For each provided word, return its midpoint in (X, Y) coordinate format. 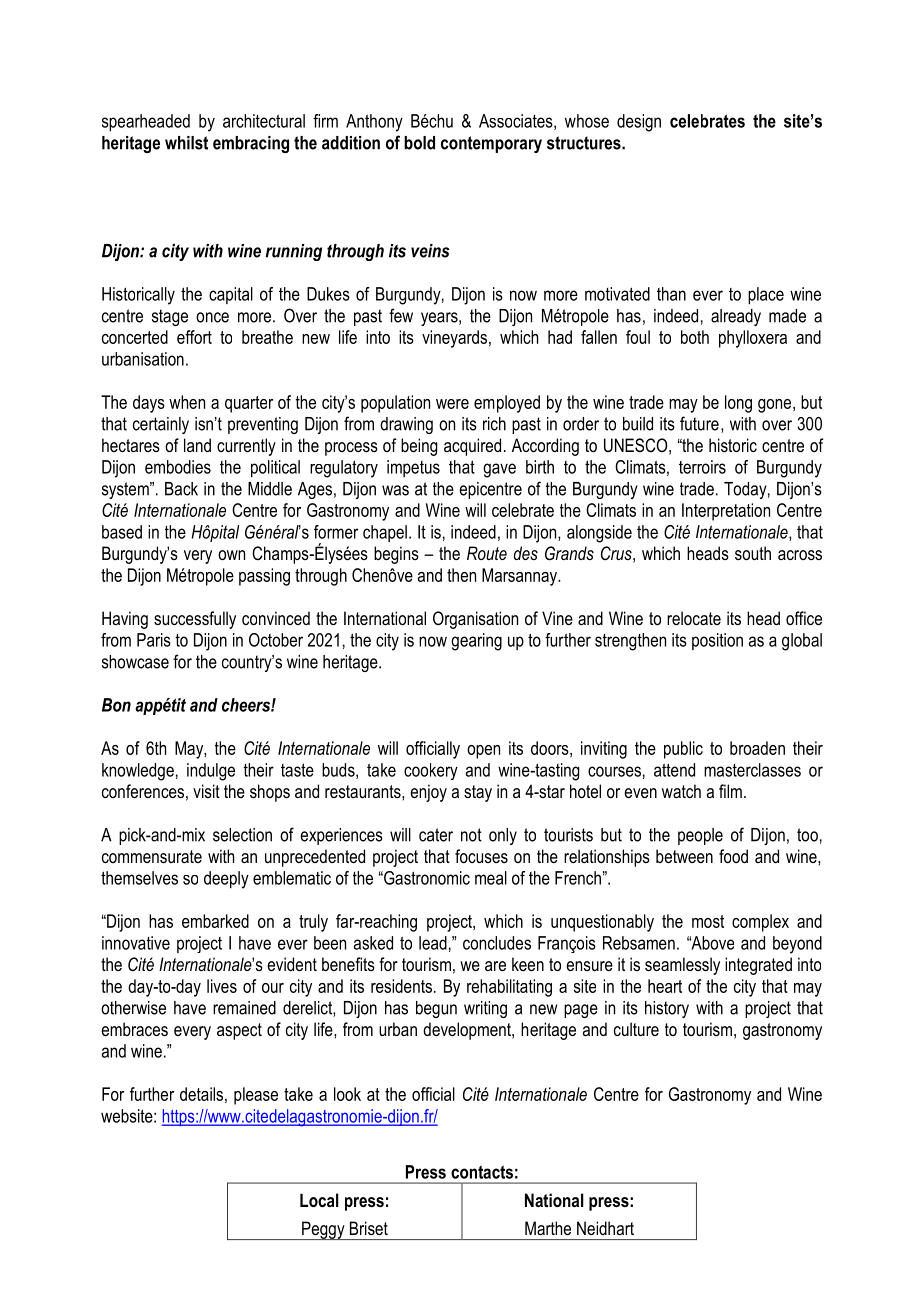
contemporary (491, 144)
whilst (186, 143)
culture (636, 1029)
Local (319, 1200)
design (639, 123)
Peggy (323, 1230)
